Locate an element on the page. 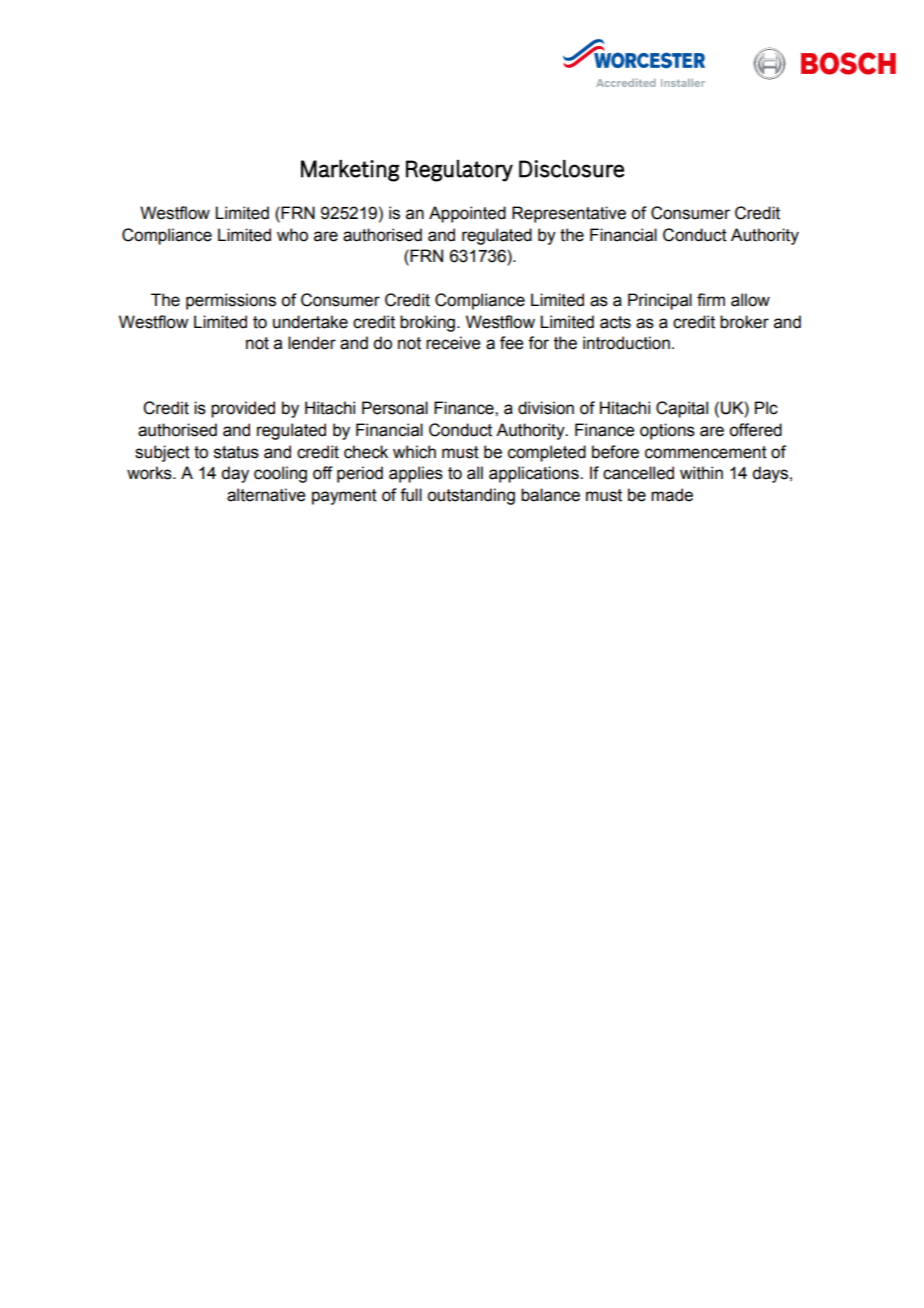 This page has width=924, height=1308. who is located at coordinates (292, 235).
